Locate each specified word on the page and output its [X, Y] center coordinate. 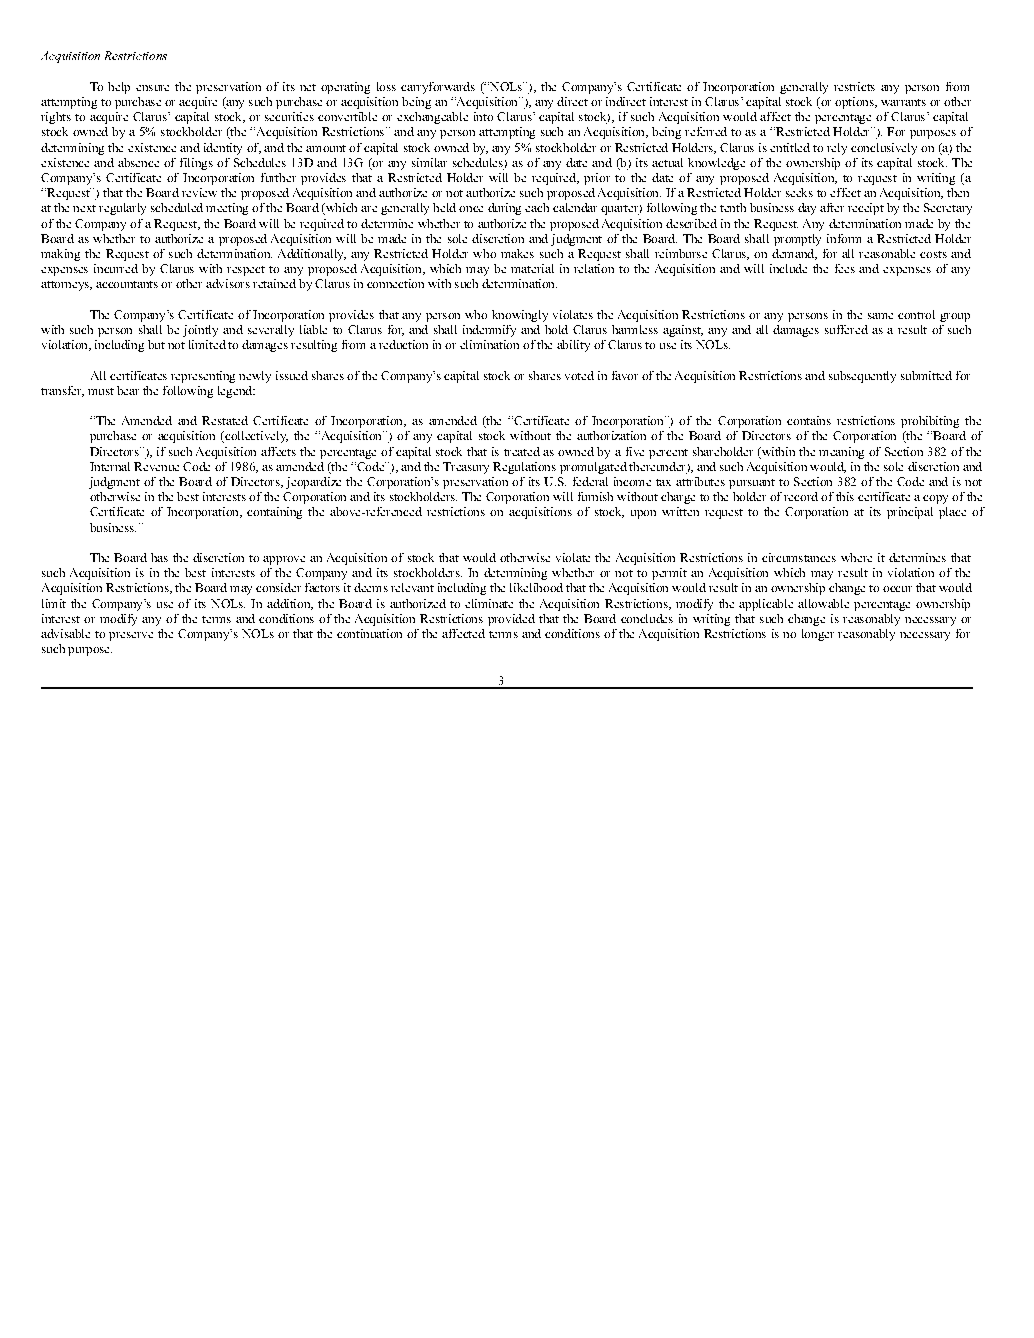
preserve [131, 636]
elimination [489, 344]
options [855, 103]
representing [203, 377]
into [483, 116]
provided [511, 620]
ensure [152, 88]
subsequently [862, 377]
